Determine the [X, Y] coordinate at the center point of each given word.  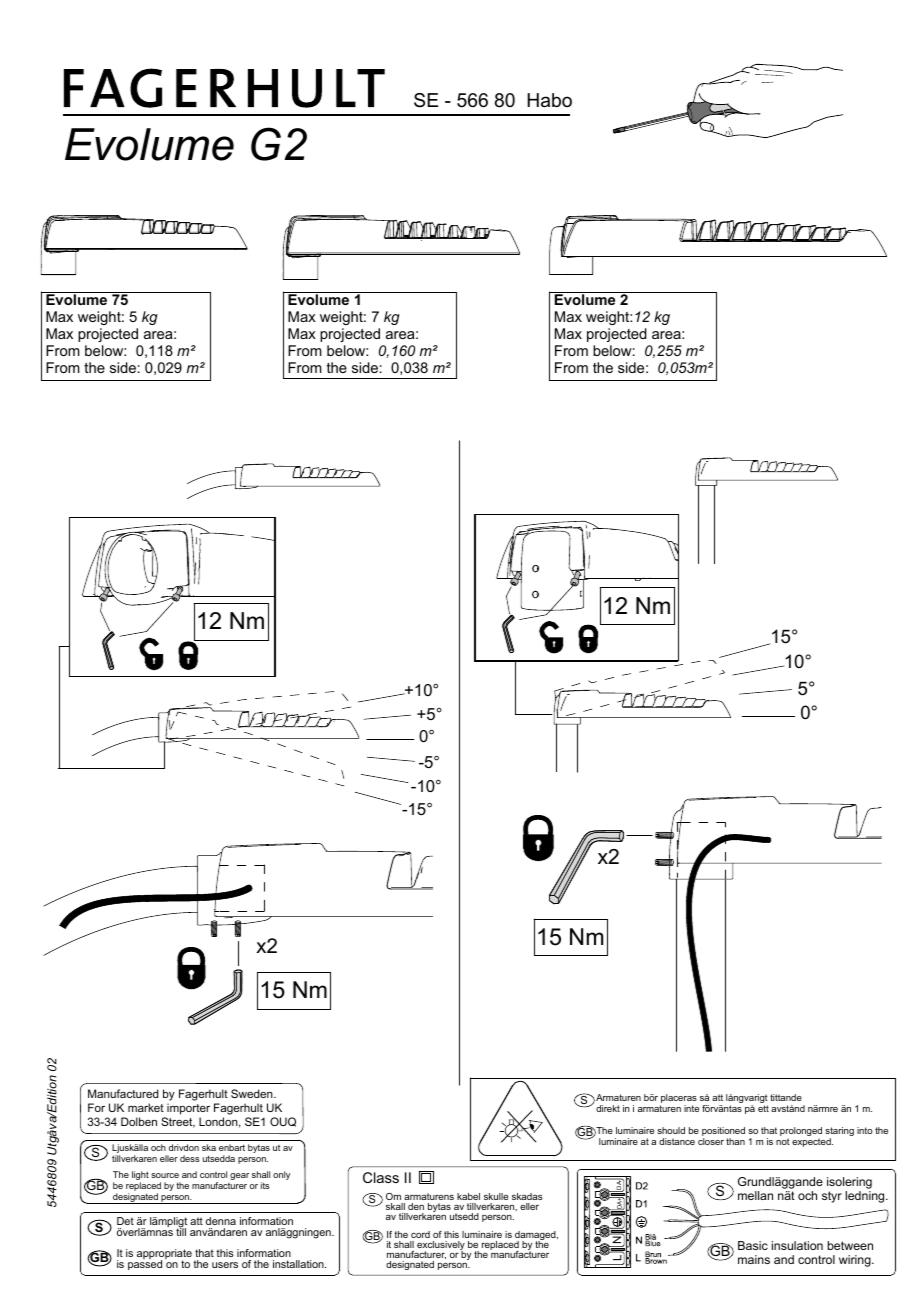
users [225, 1265]
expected [812, 1142]
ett [763, 1108]
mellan [755, 1195]
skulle [496, 1196]
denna [221, 1221]
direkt [608, 1108]
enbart [232, 1147]
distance [677, 1141]
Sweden [253, 1093]
